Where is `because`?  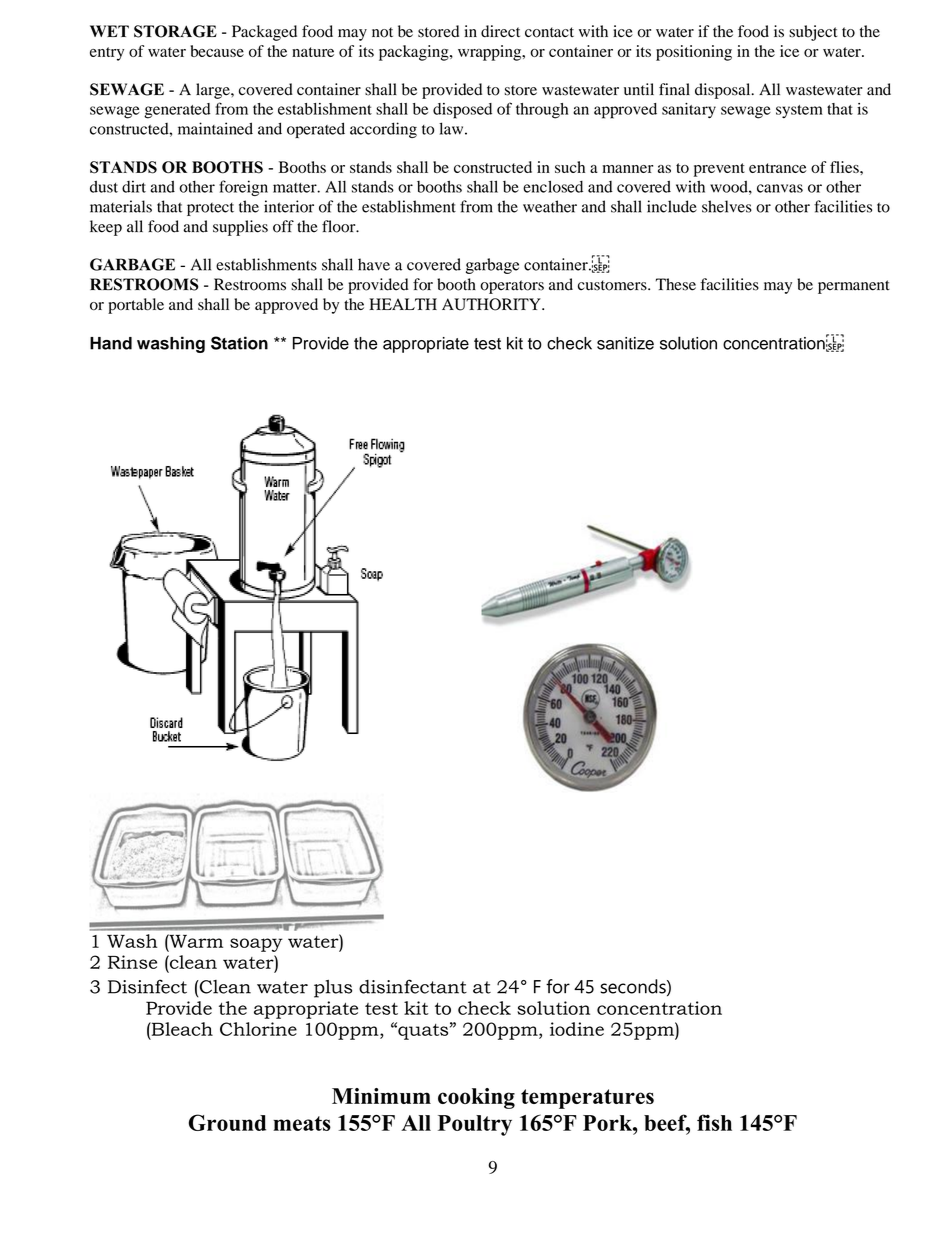
because is located at coordinates (217, 51).
